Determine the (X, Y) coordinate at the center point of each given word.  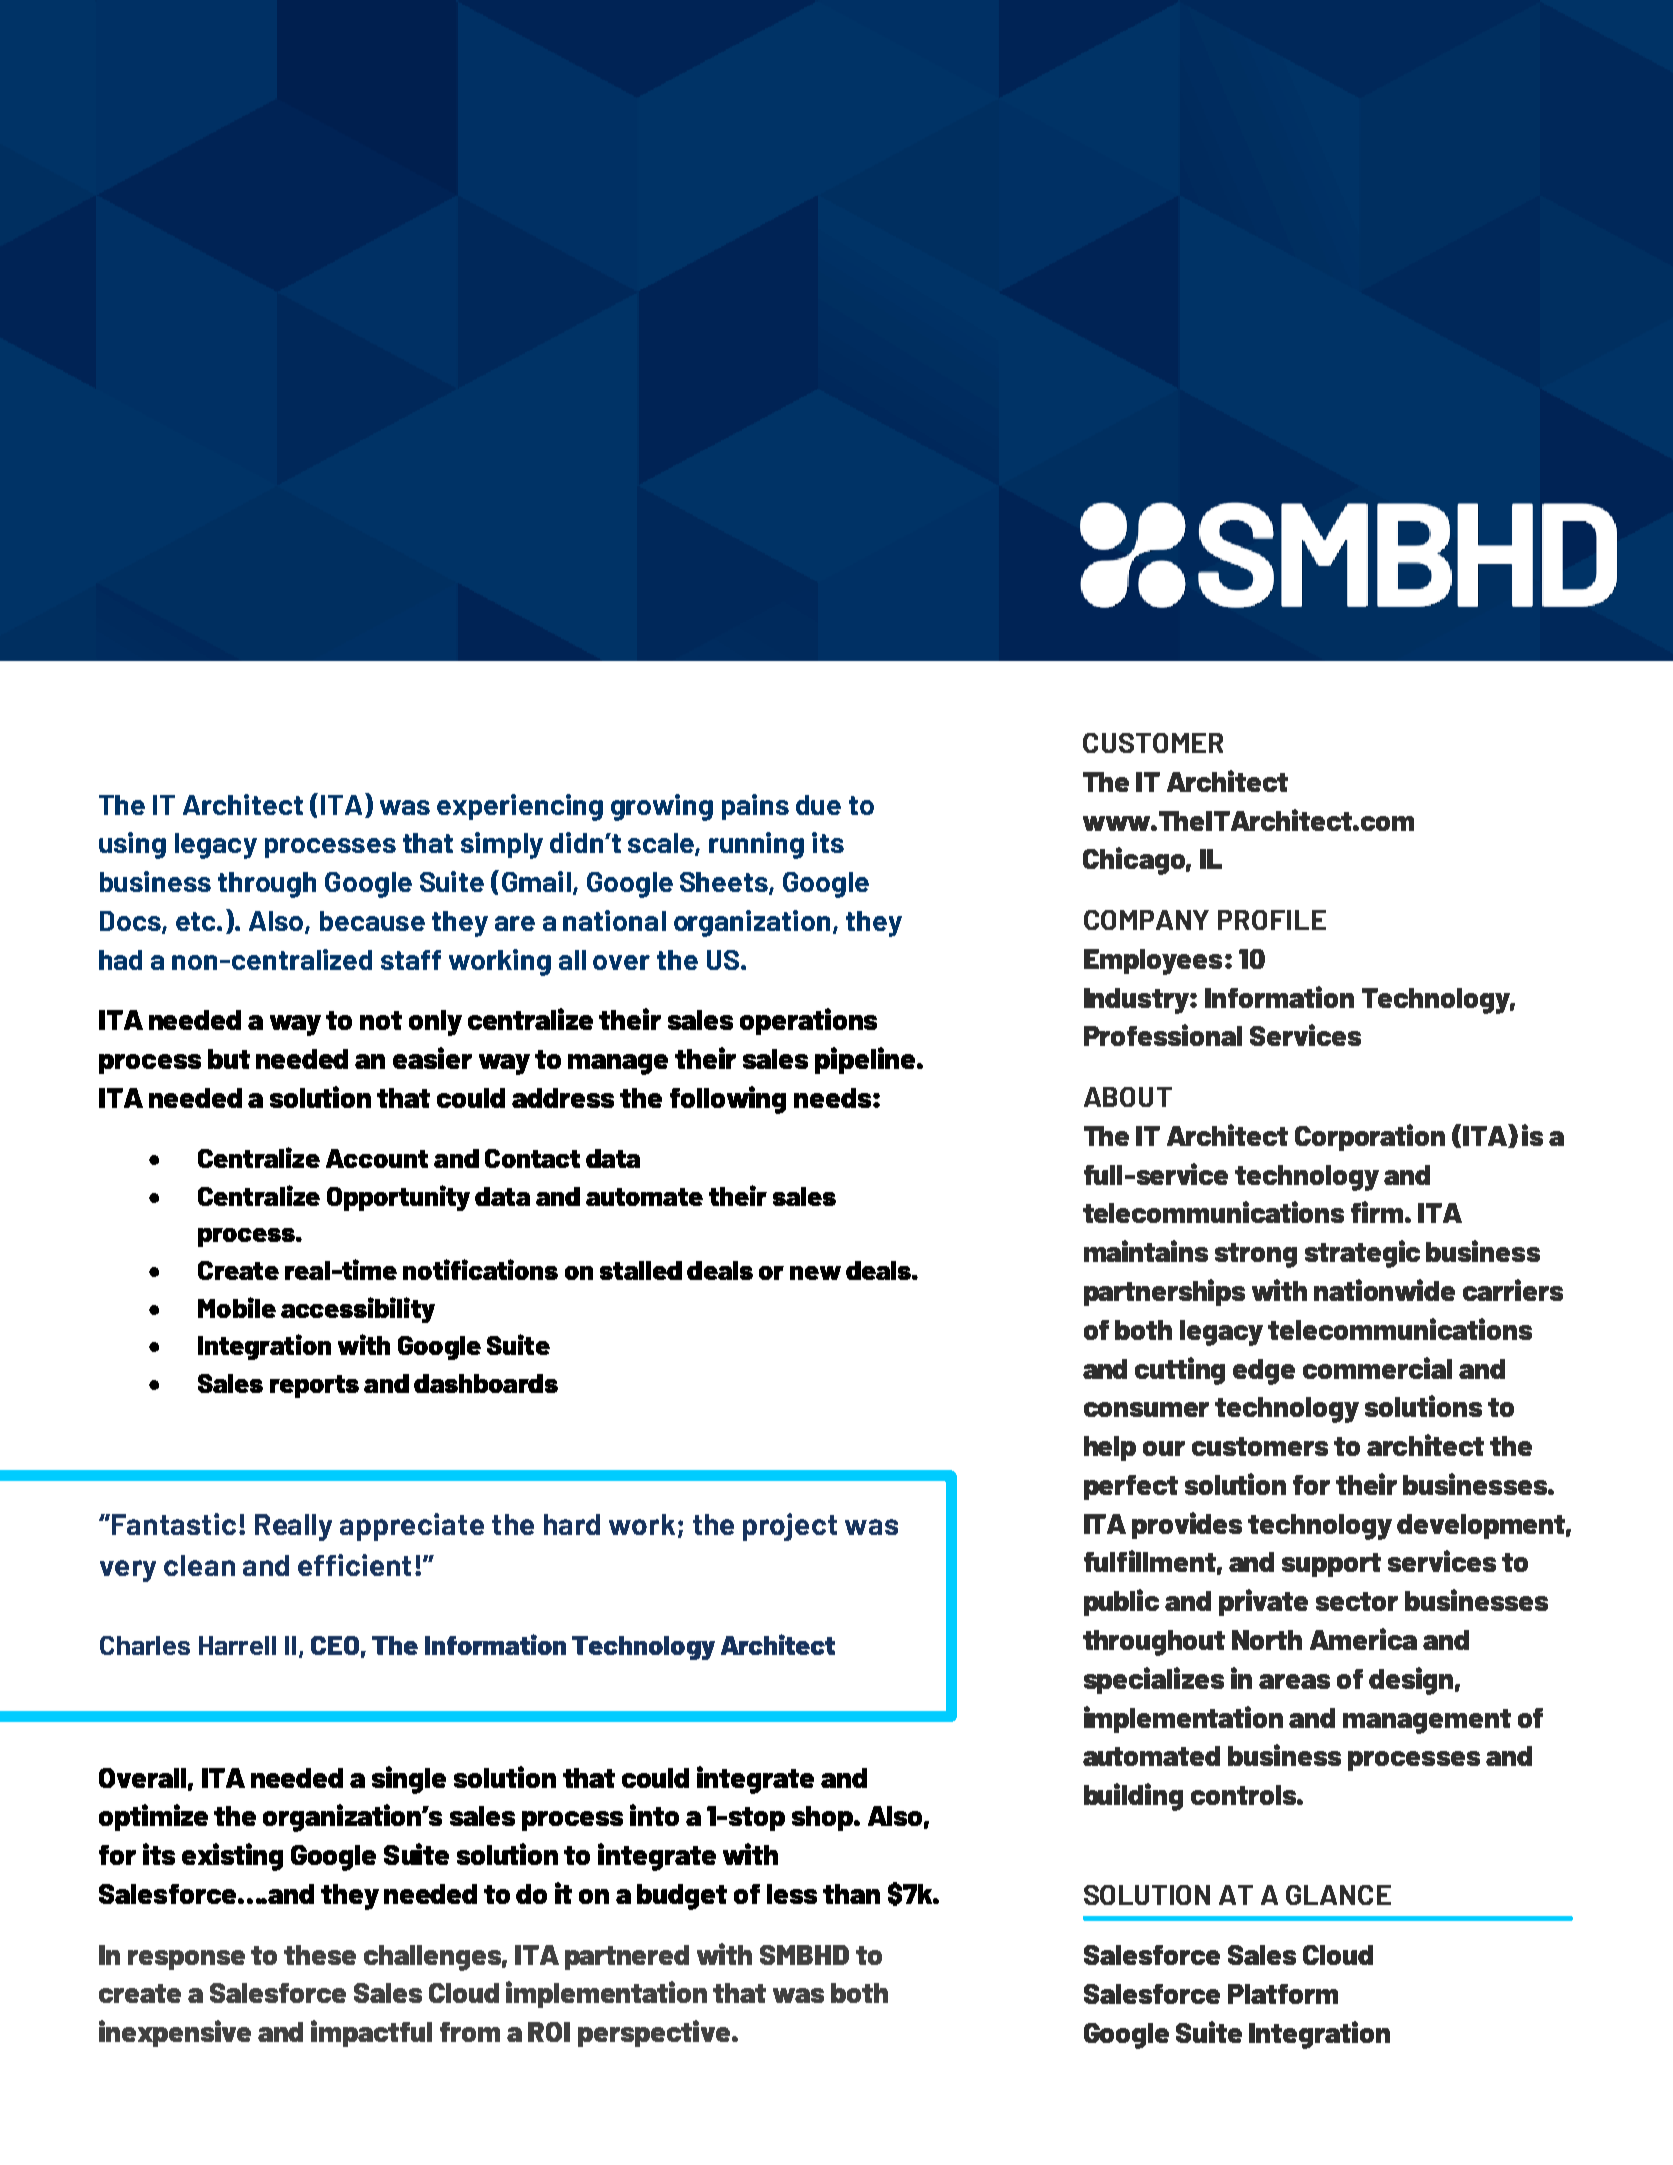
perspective (655, 2033)
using (132, 845)
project (790, 1527)
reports (314, 1386)
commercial (1377, 1368)
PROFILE (1272, 920)
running (756, 845)
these (320, 1955)
